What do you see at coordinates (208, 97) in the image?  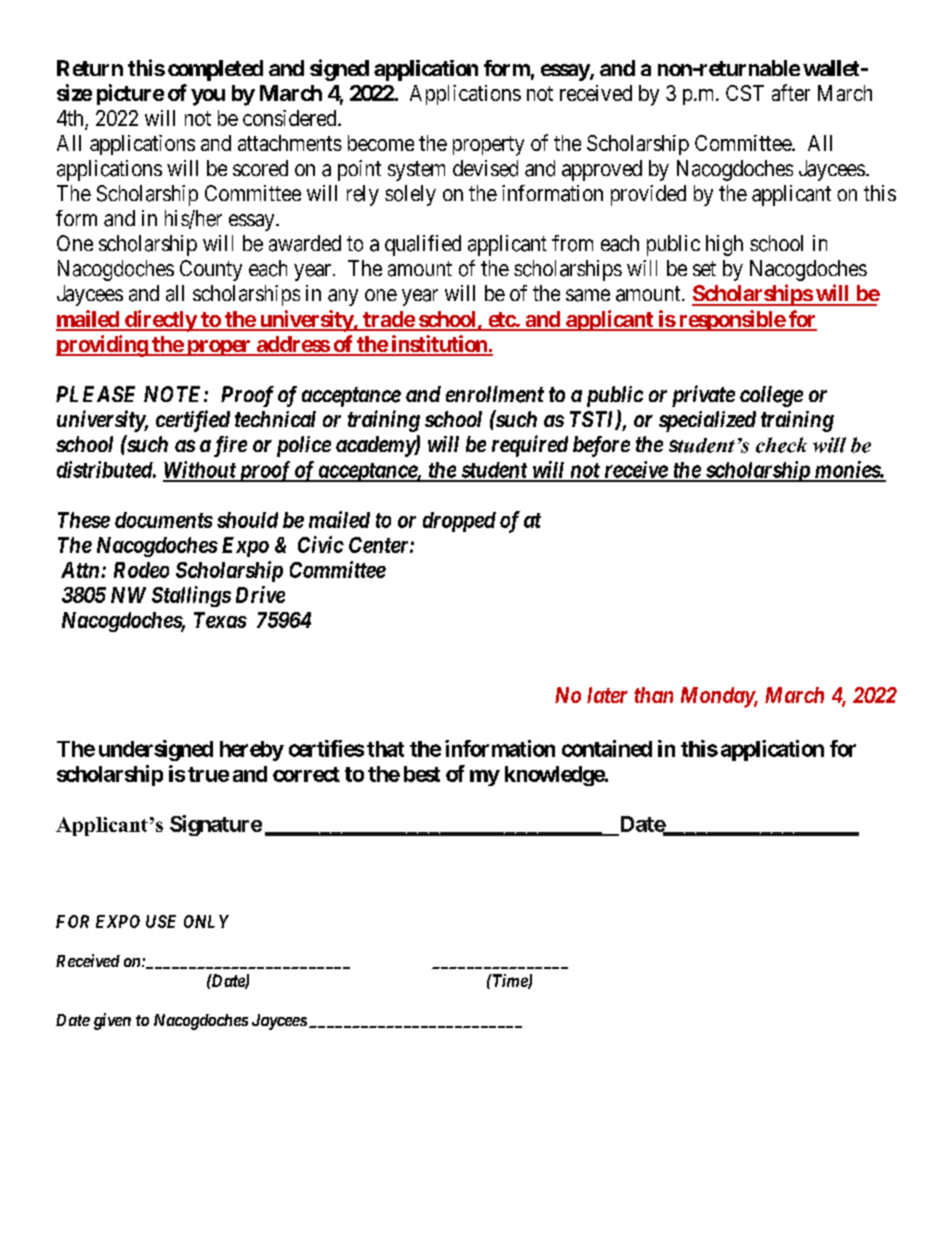 I see `you` at bounding box center [208, 97].
